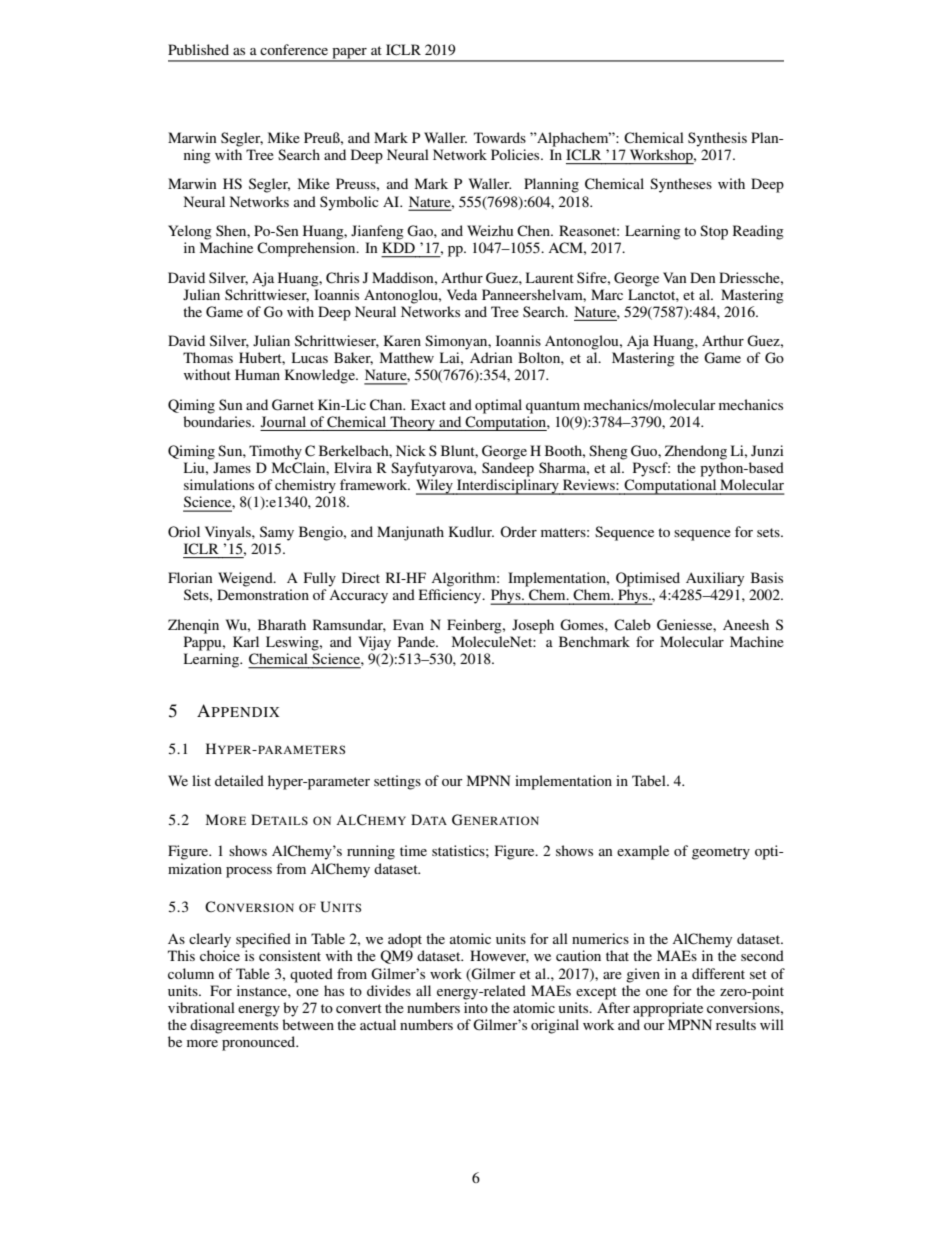 The image size is (952, 1233). Describe the element at coordinates (263, 594) in the document. I see `Demonstration` at that location.
